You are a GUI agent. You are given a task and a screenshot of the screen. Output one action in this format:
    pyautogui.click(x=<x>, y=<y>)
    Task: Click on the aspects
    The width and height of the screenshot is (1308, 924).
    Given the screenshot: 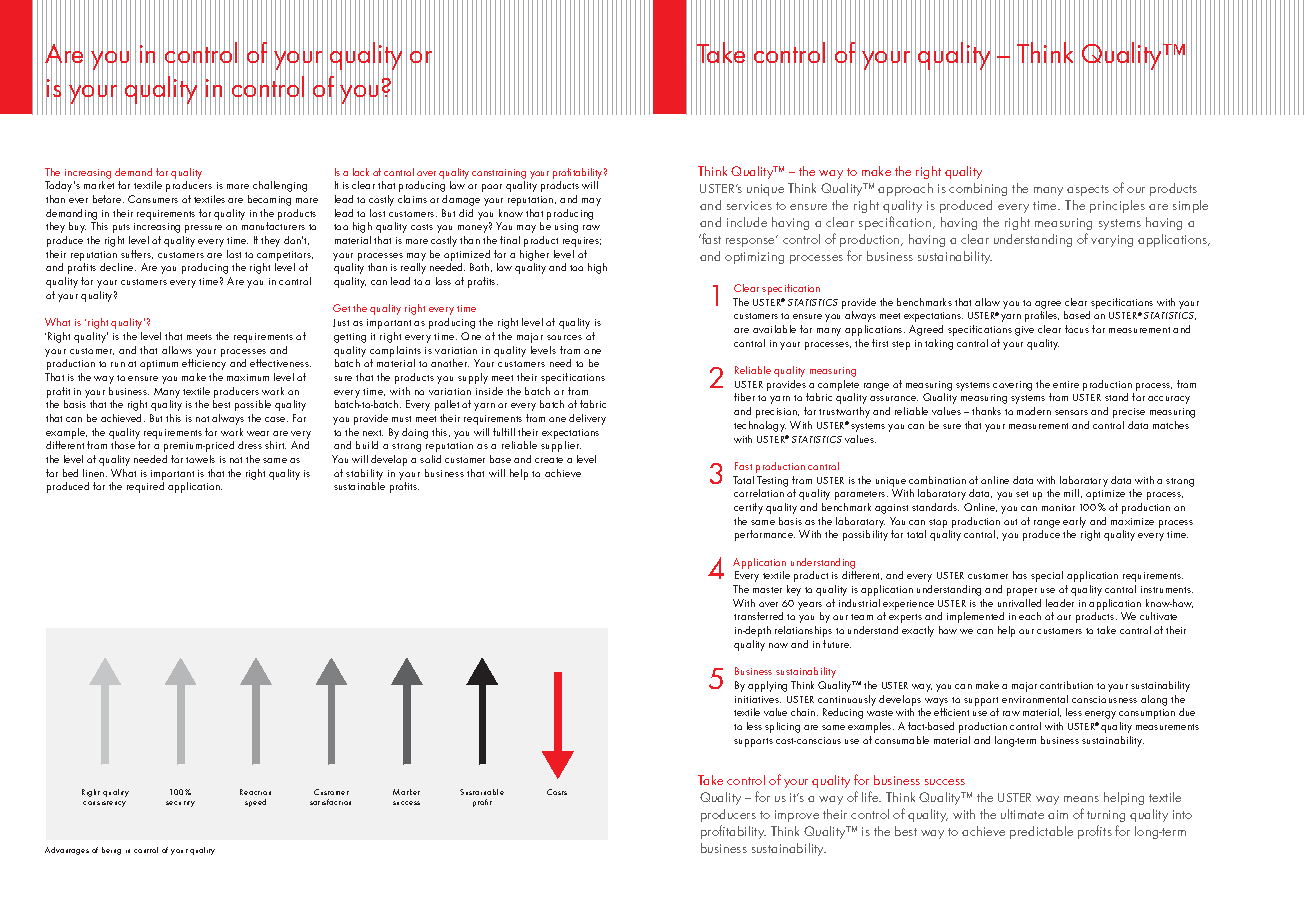 What is the action you would take?
    pyautogui.click(x=1088, y=190)
